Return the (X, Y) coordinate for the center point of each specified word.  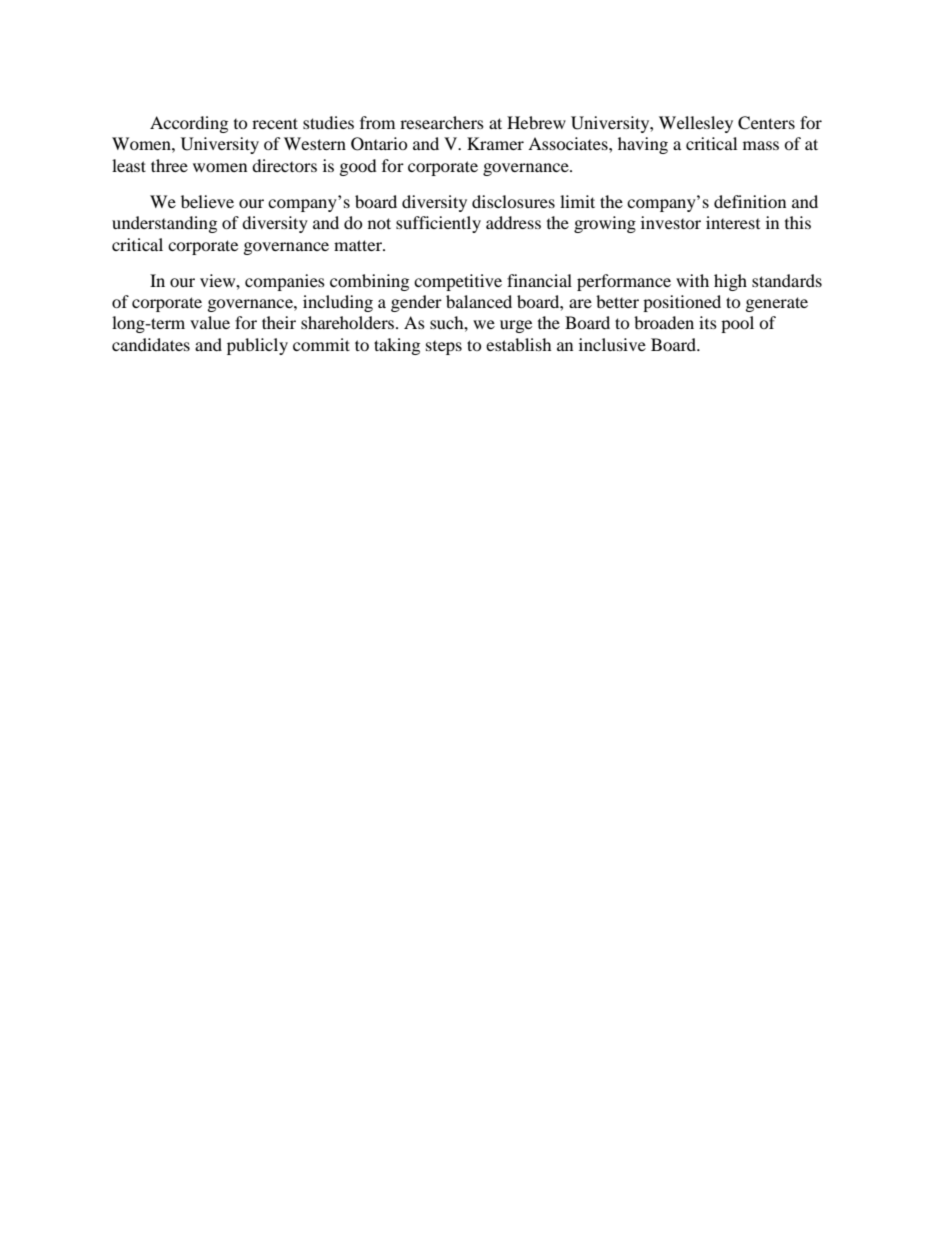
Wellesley (696, 124)
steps (444, 348)
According (189, 124)
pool (737, 324)
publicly (257, 346)
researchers (442, 122)
